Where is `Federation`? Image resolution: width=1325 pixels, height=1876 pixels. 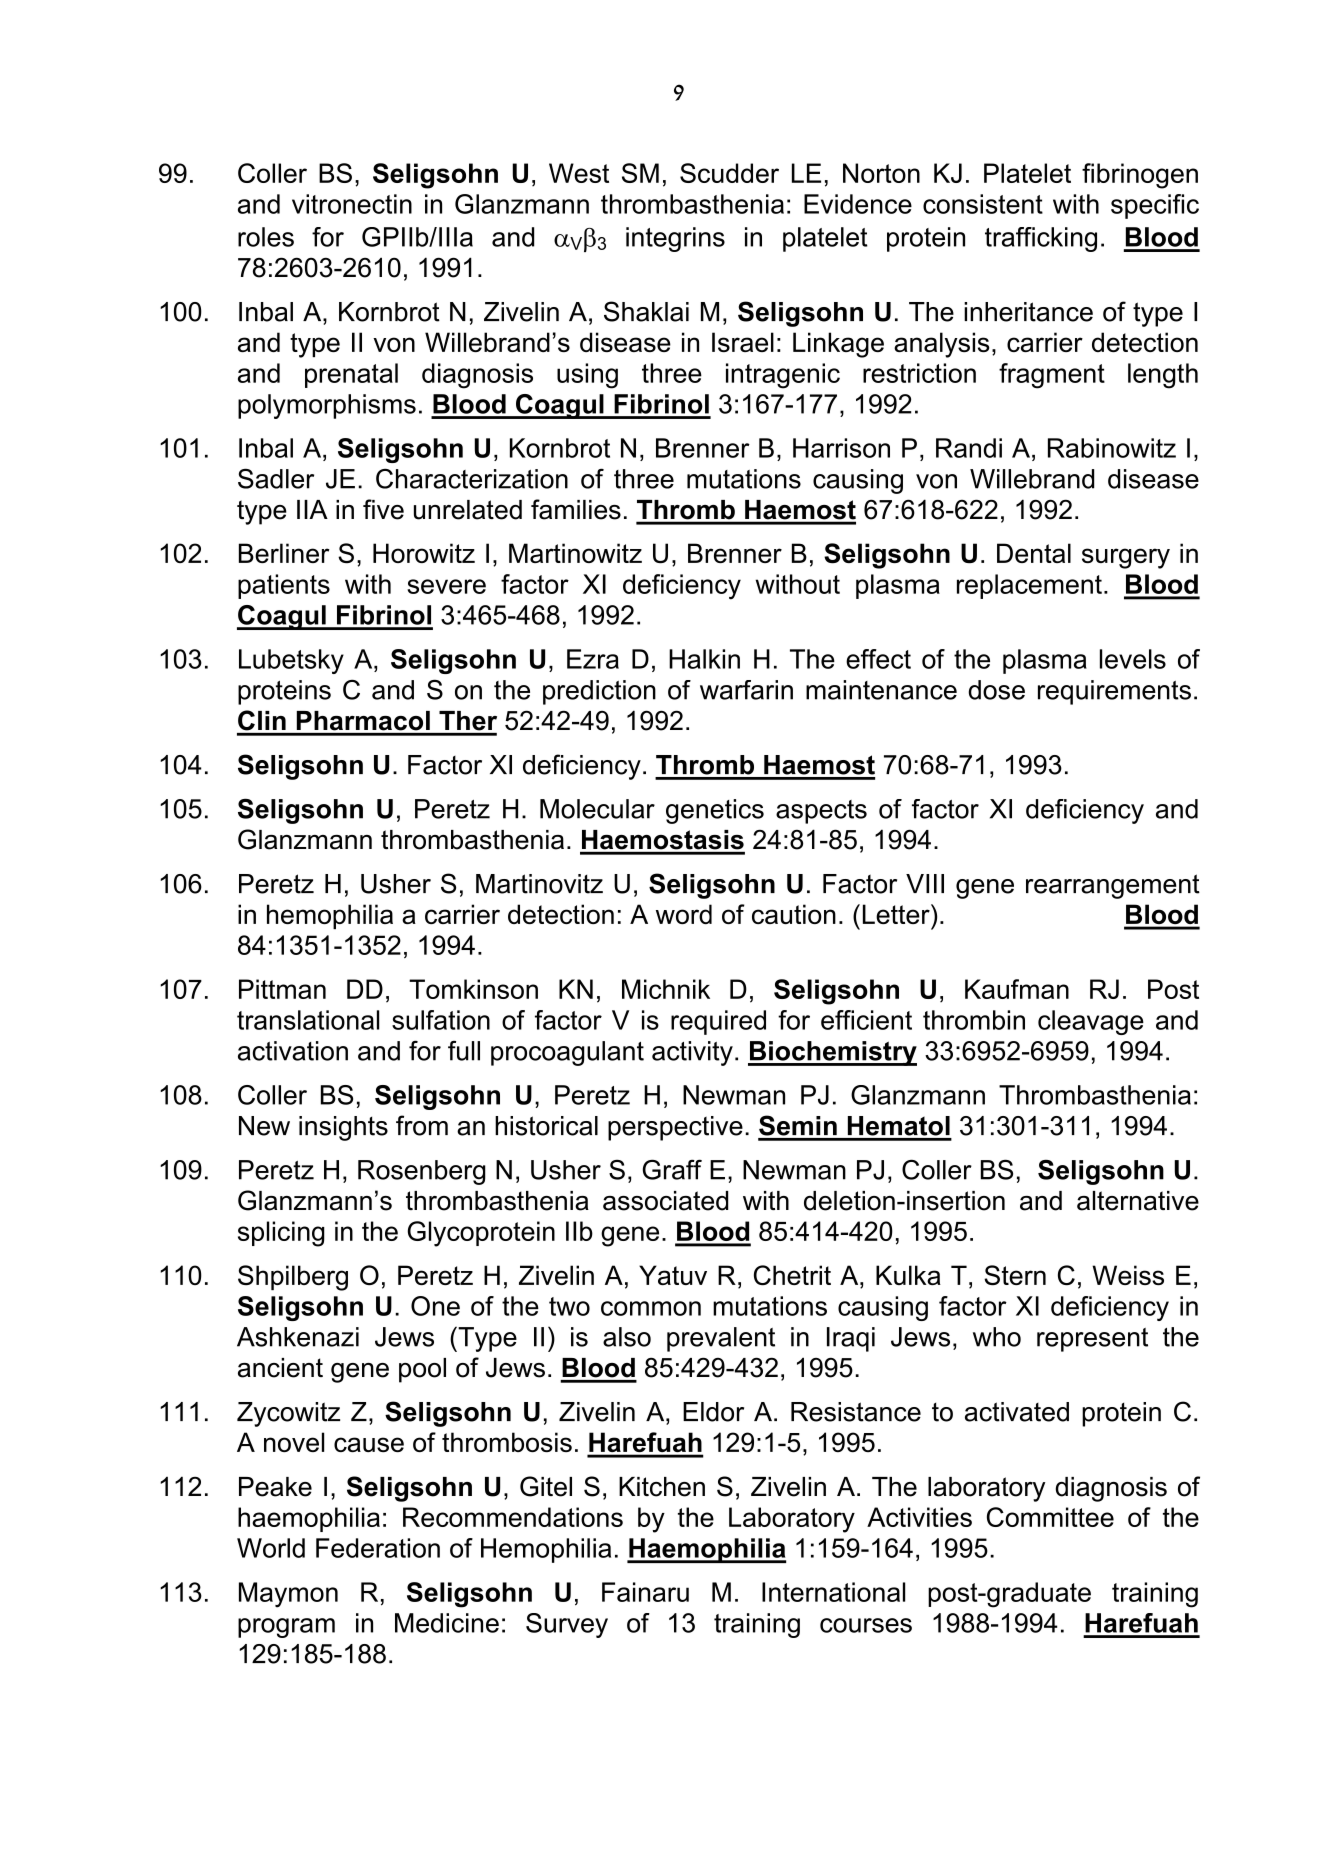 Federation is located at coordinates (378, 1548).
